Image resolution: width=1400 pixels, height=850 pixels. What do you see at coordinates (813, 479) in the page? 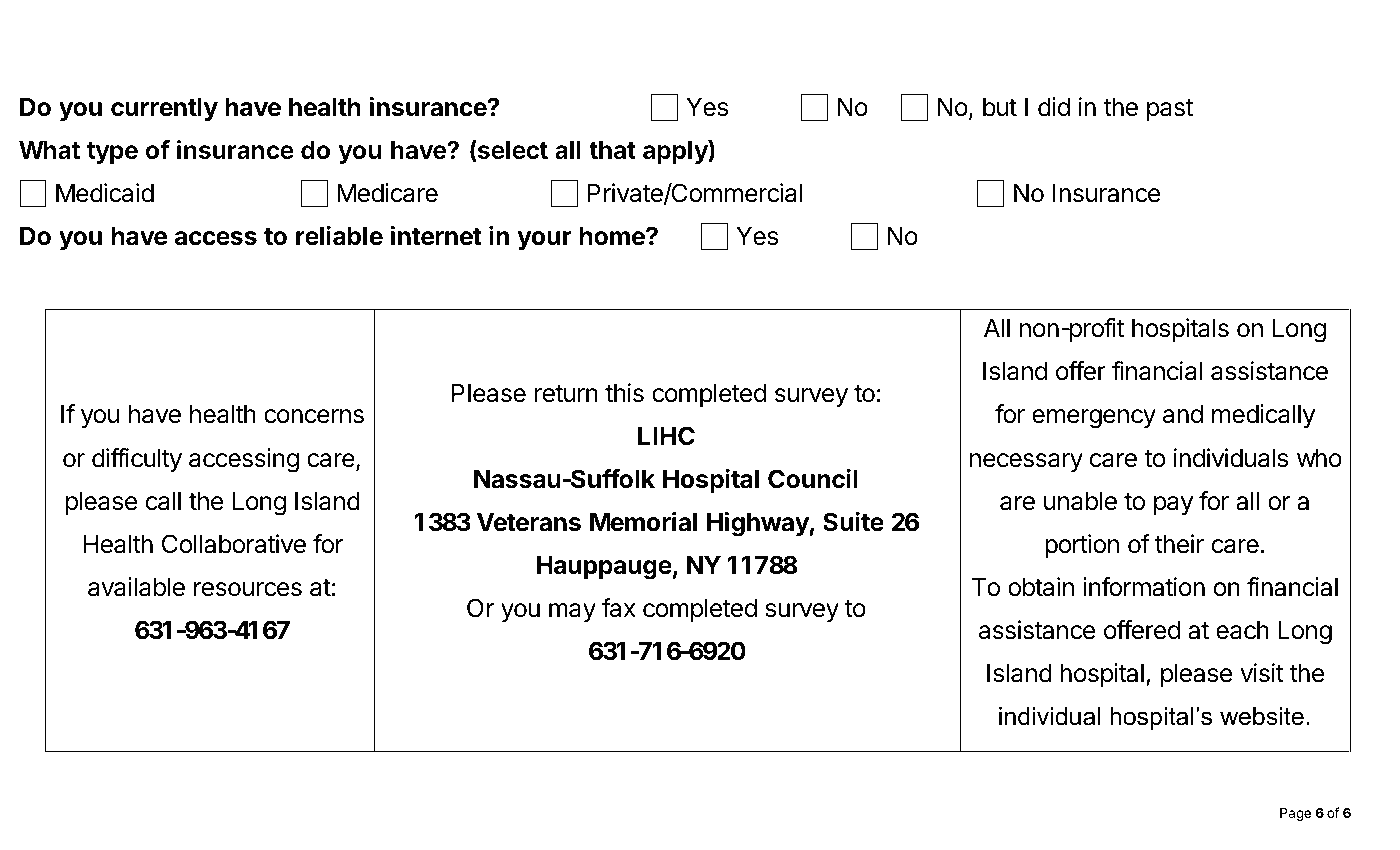
I see `Council` at bounding box center [813, 479].
